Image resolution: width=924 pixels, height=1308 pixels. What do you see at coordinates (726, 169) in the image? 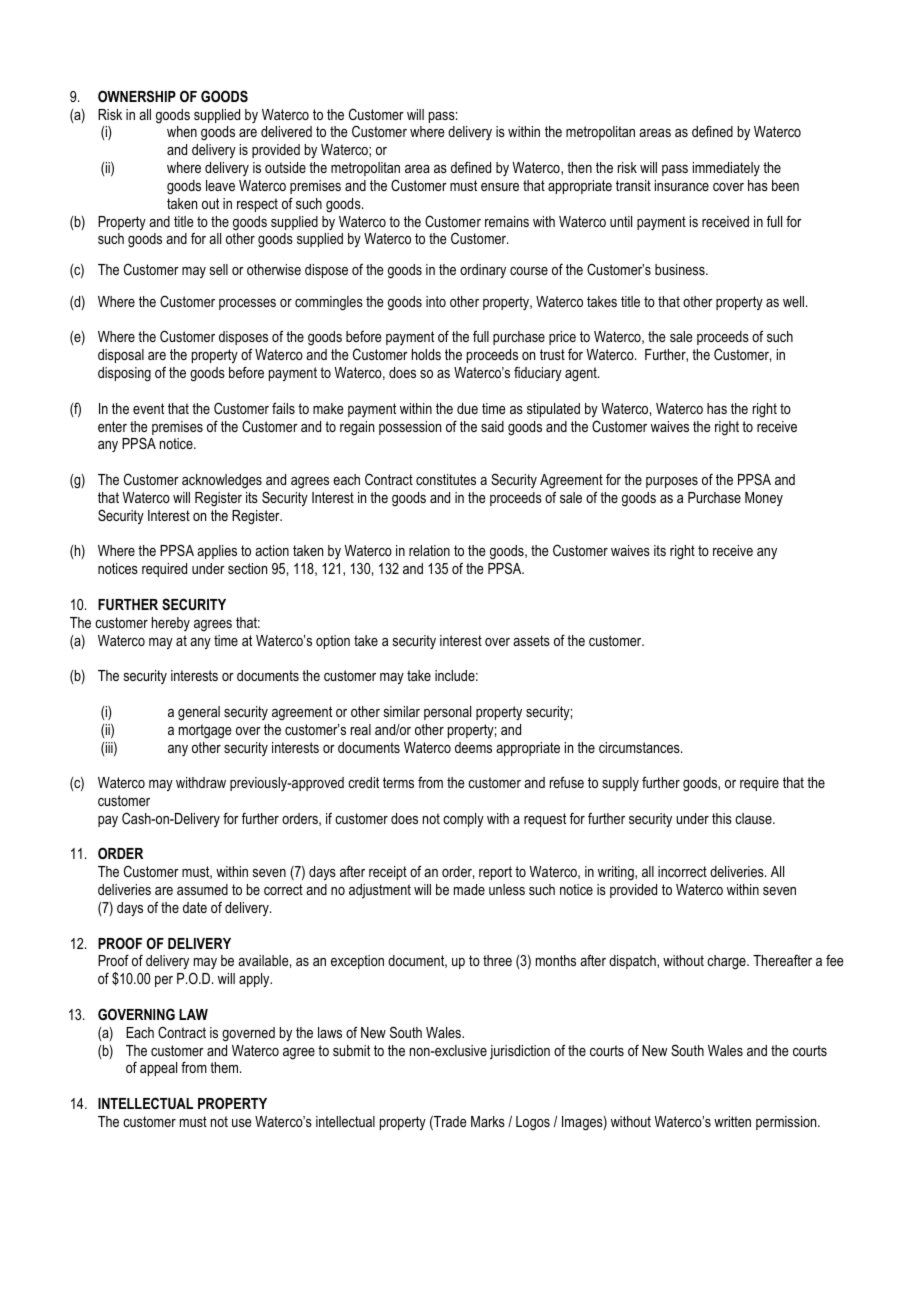
I see `immediately` at bounding box center [726, 169].
